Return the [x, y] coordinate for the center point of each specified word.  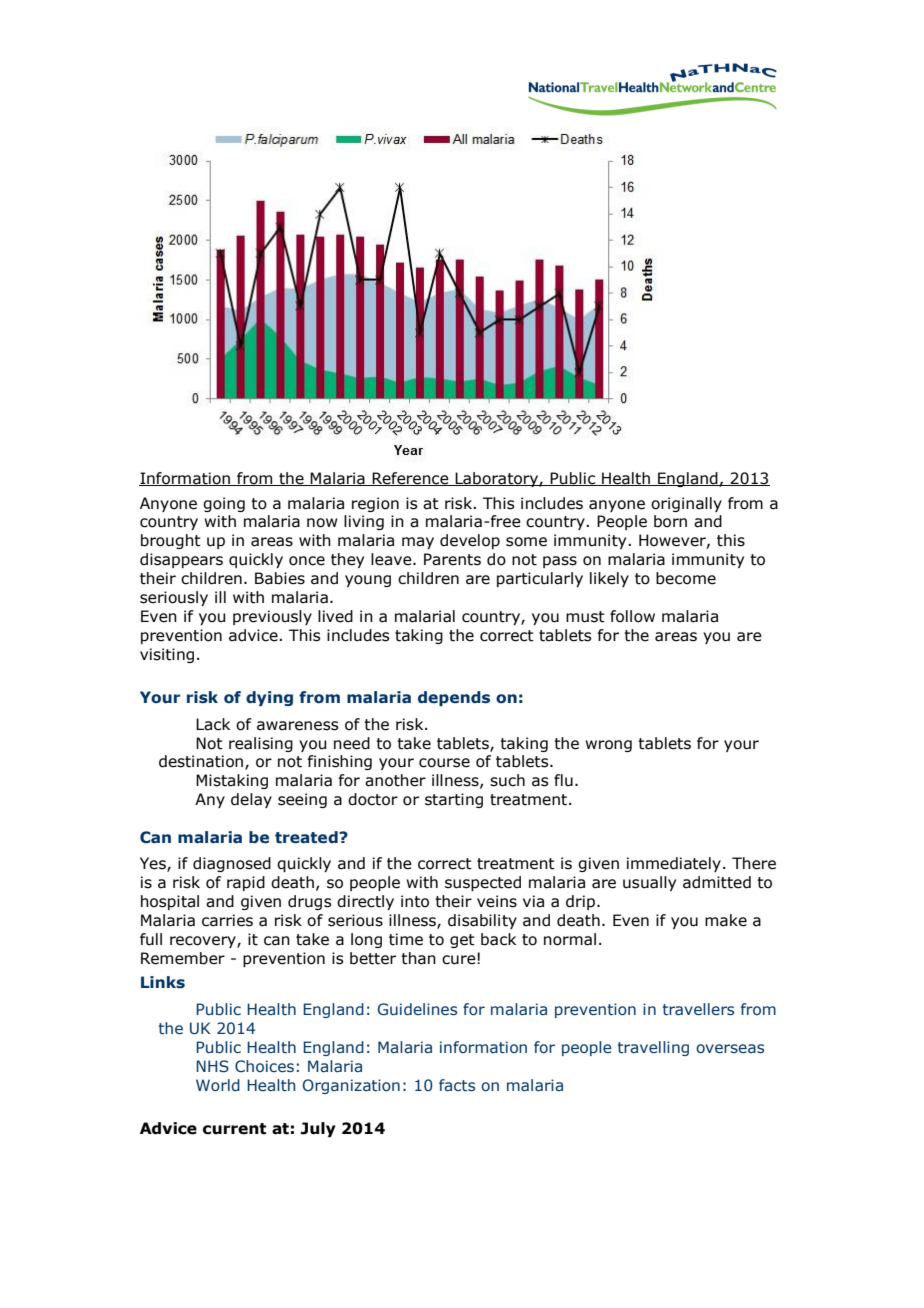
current [234, 1129]
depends [454, 698]
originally [686, 504]
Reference [410, 479]
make [726, 920]
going [224, 504]
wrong [608, 746]
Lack [213, 724]
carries [227, 920]
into [415, 901]
